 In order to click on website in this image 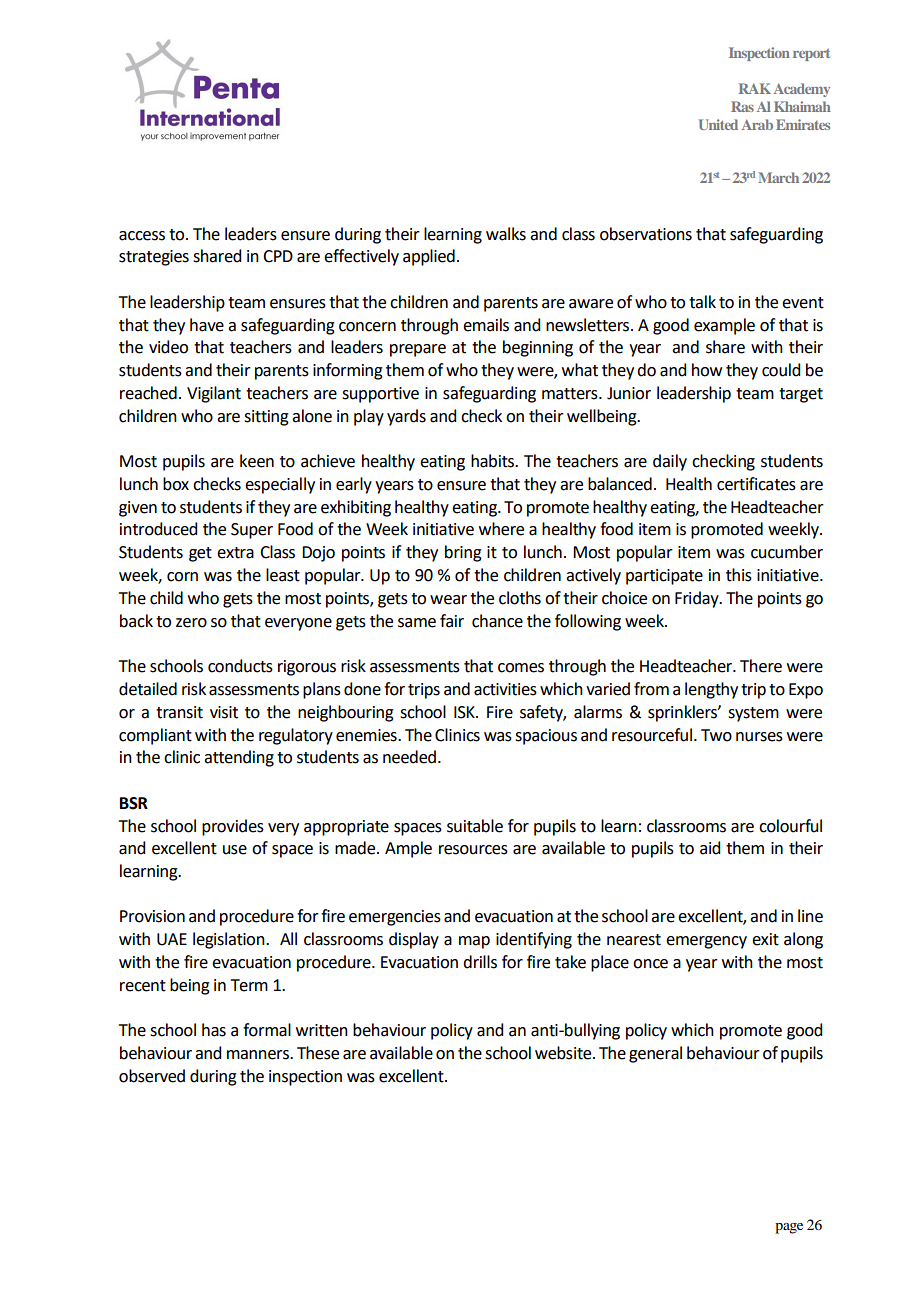, I will do `click(564, 1053)`.
